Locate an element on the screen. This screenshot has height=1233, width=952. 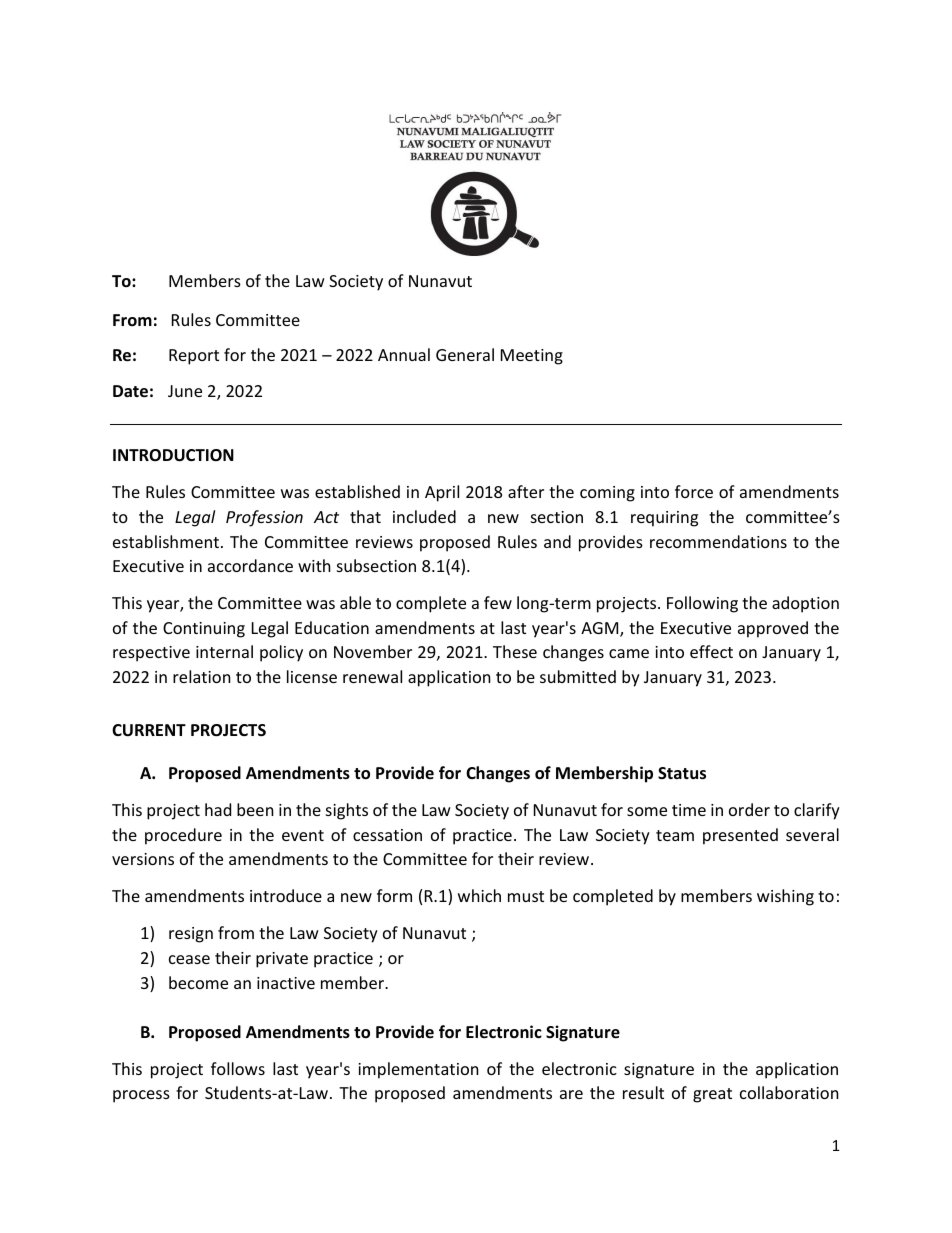
submitted is located at coordinates (578, 676).
